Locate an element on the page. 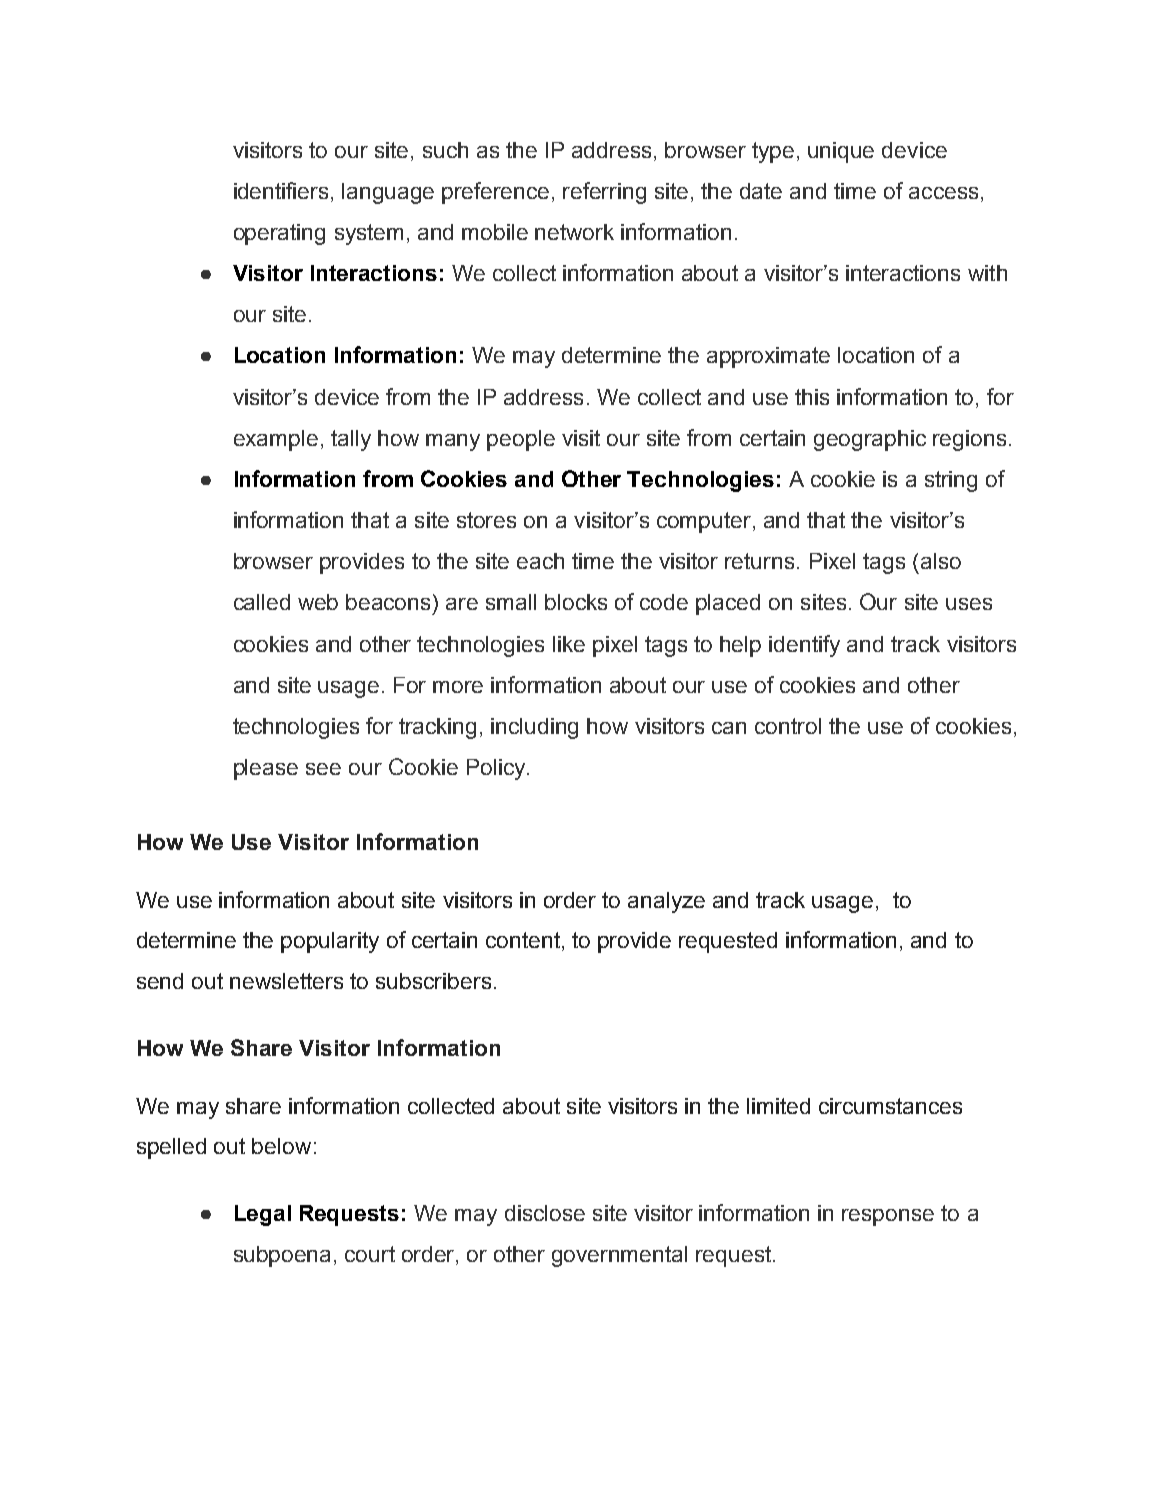  example is located at coordinates (276, 440).
